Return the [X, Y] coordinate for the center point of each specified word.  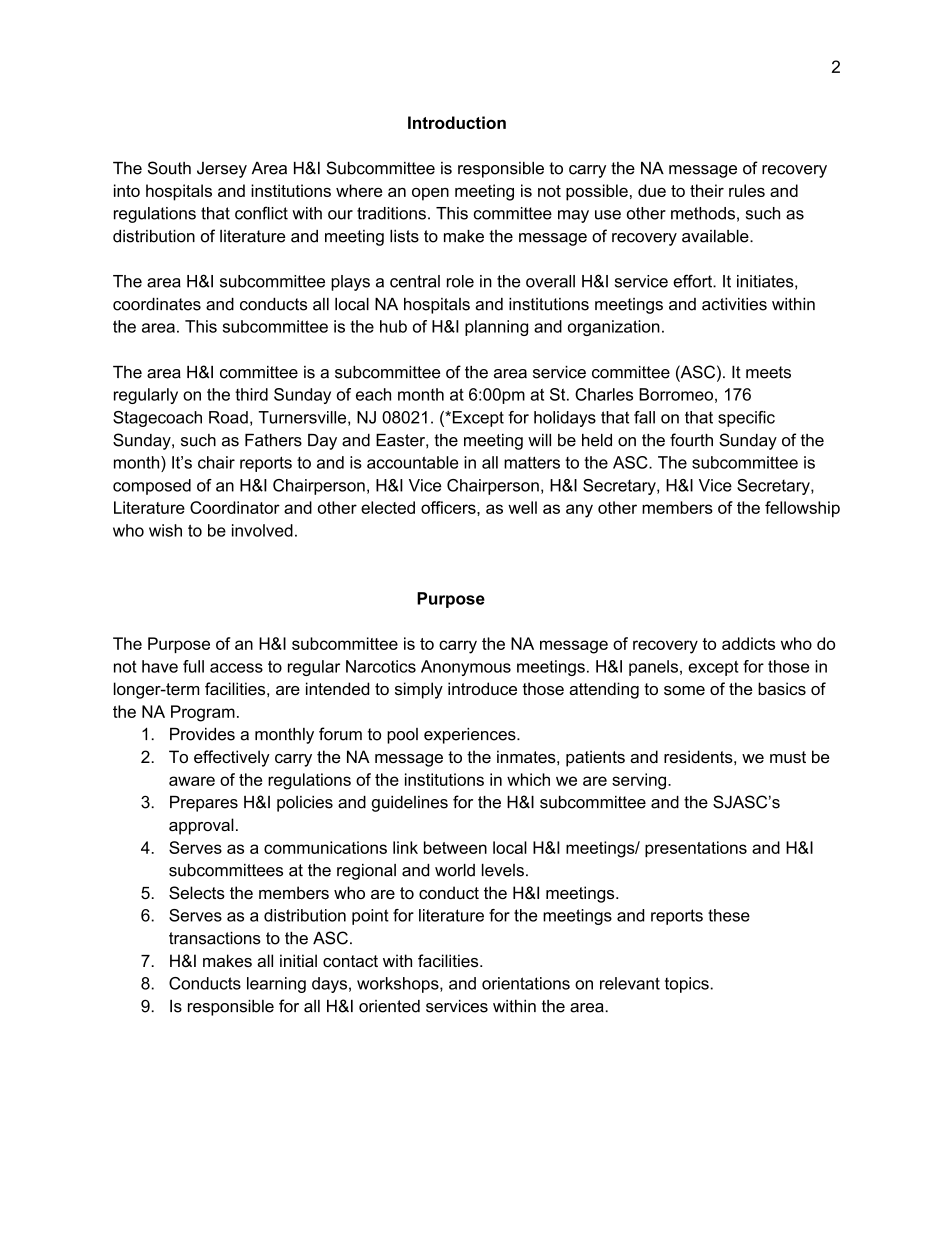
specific [746, 419]
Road [228, 417]
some [684, 690]
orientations [526, 983]
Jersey [222, 170]
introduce [482, 688]
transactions [215, 938]
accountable [412, 462]
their [707, 190]
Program [203, 713]
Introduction [457, 122]
